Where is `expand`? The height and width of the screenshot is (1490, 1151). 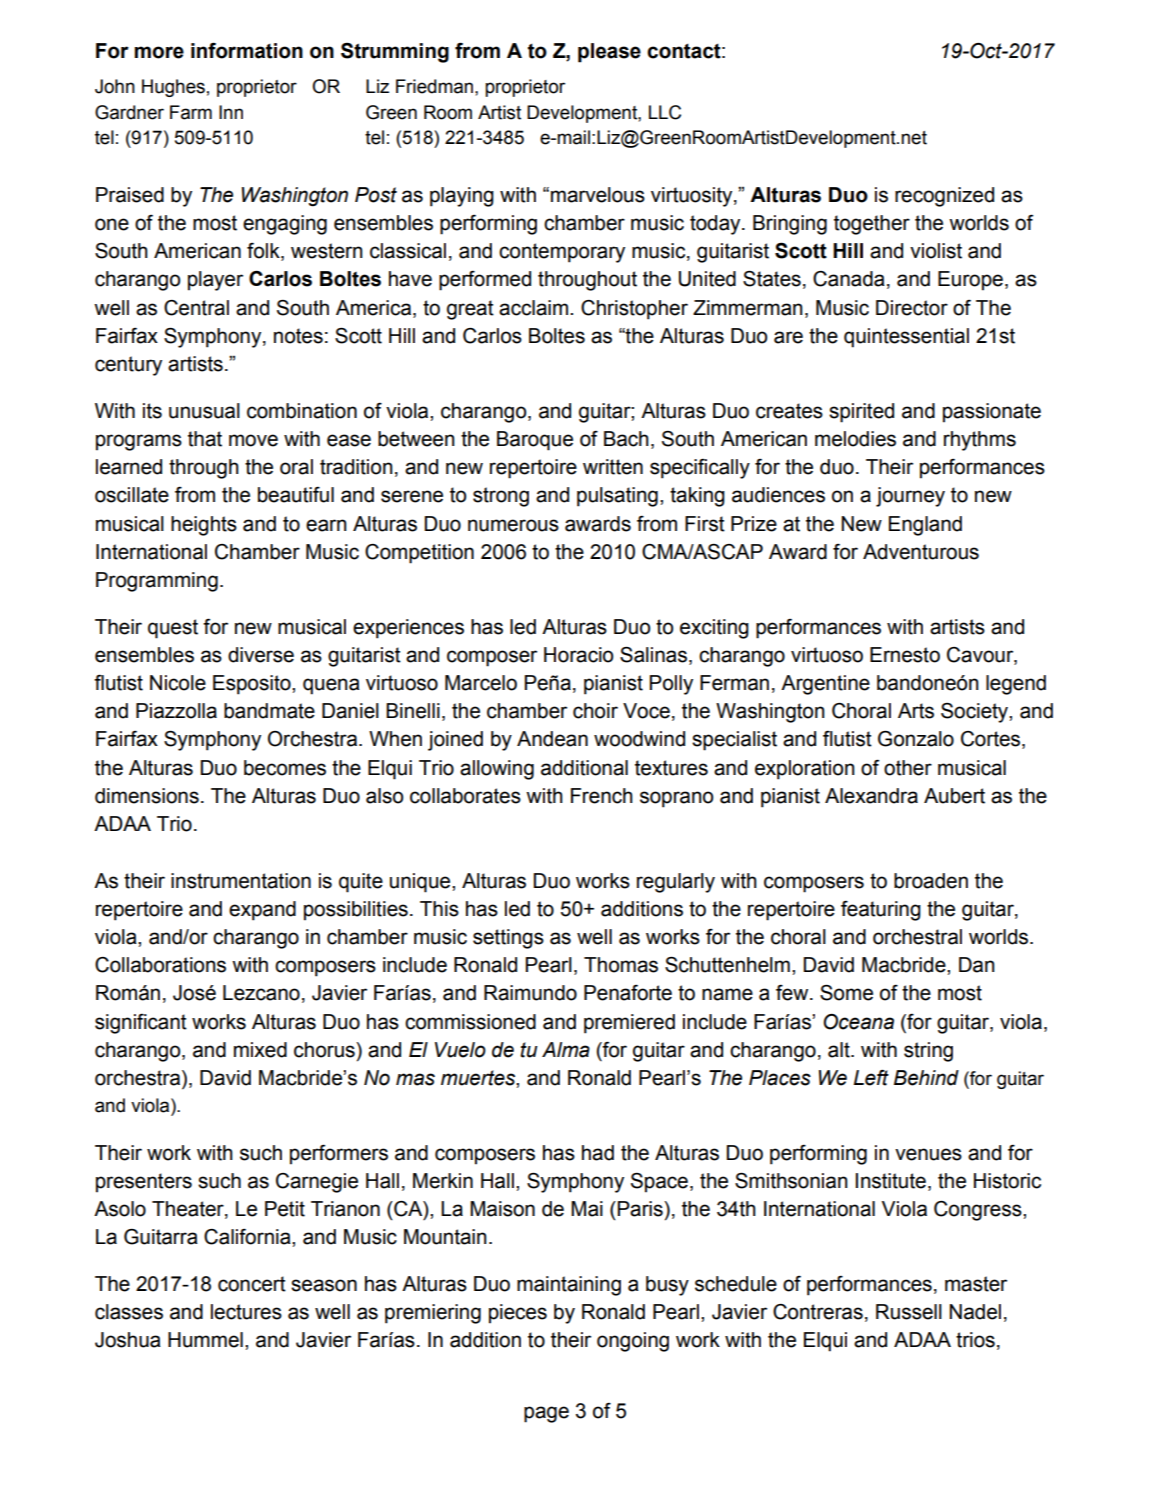 expand is located at coordinates (262, 911).
